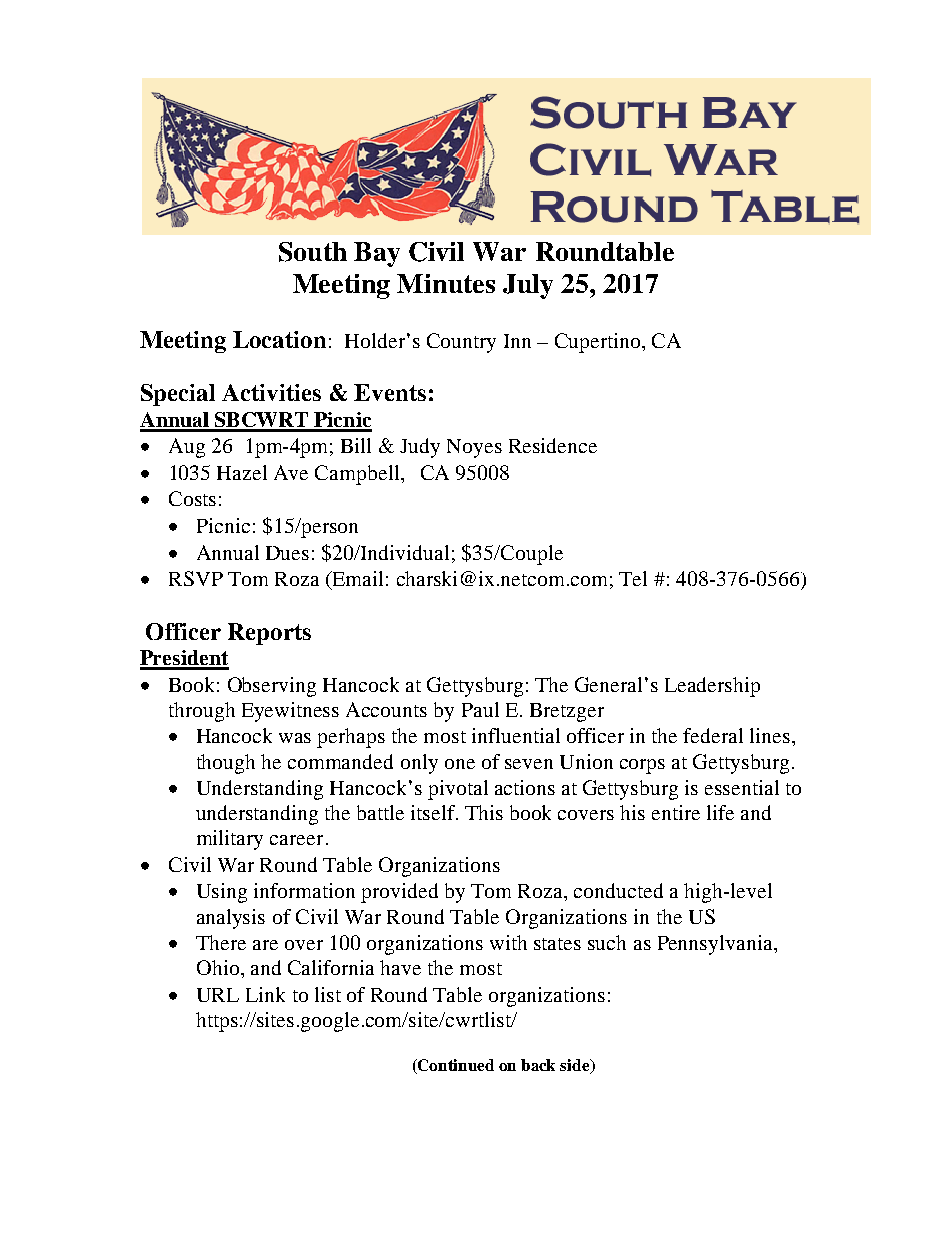 The width and height of the screenshot is (952, 1233). Describe the element at coordinates (242, 472) in the screenshot. I see `Hazel` at that location.
